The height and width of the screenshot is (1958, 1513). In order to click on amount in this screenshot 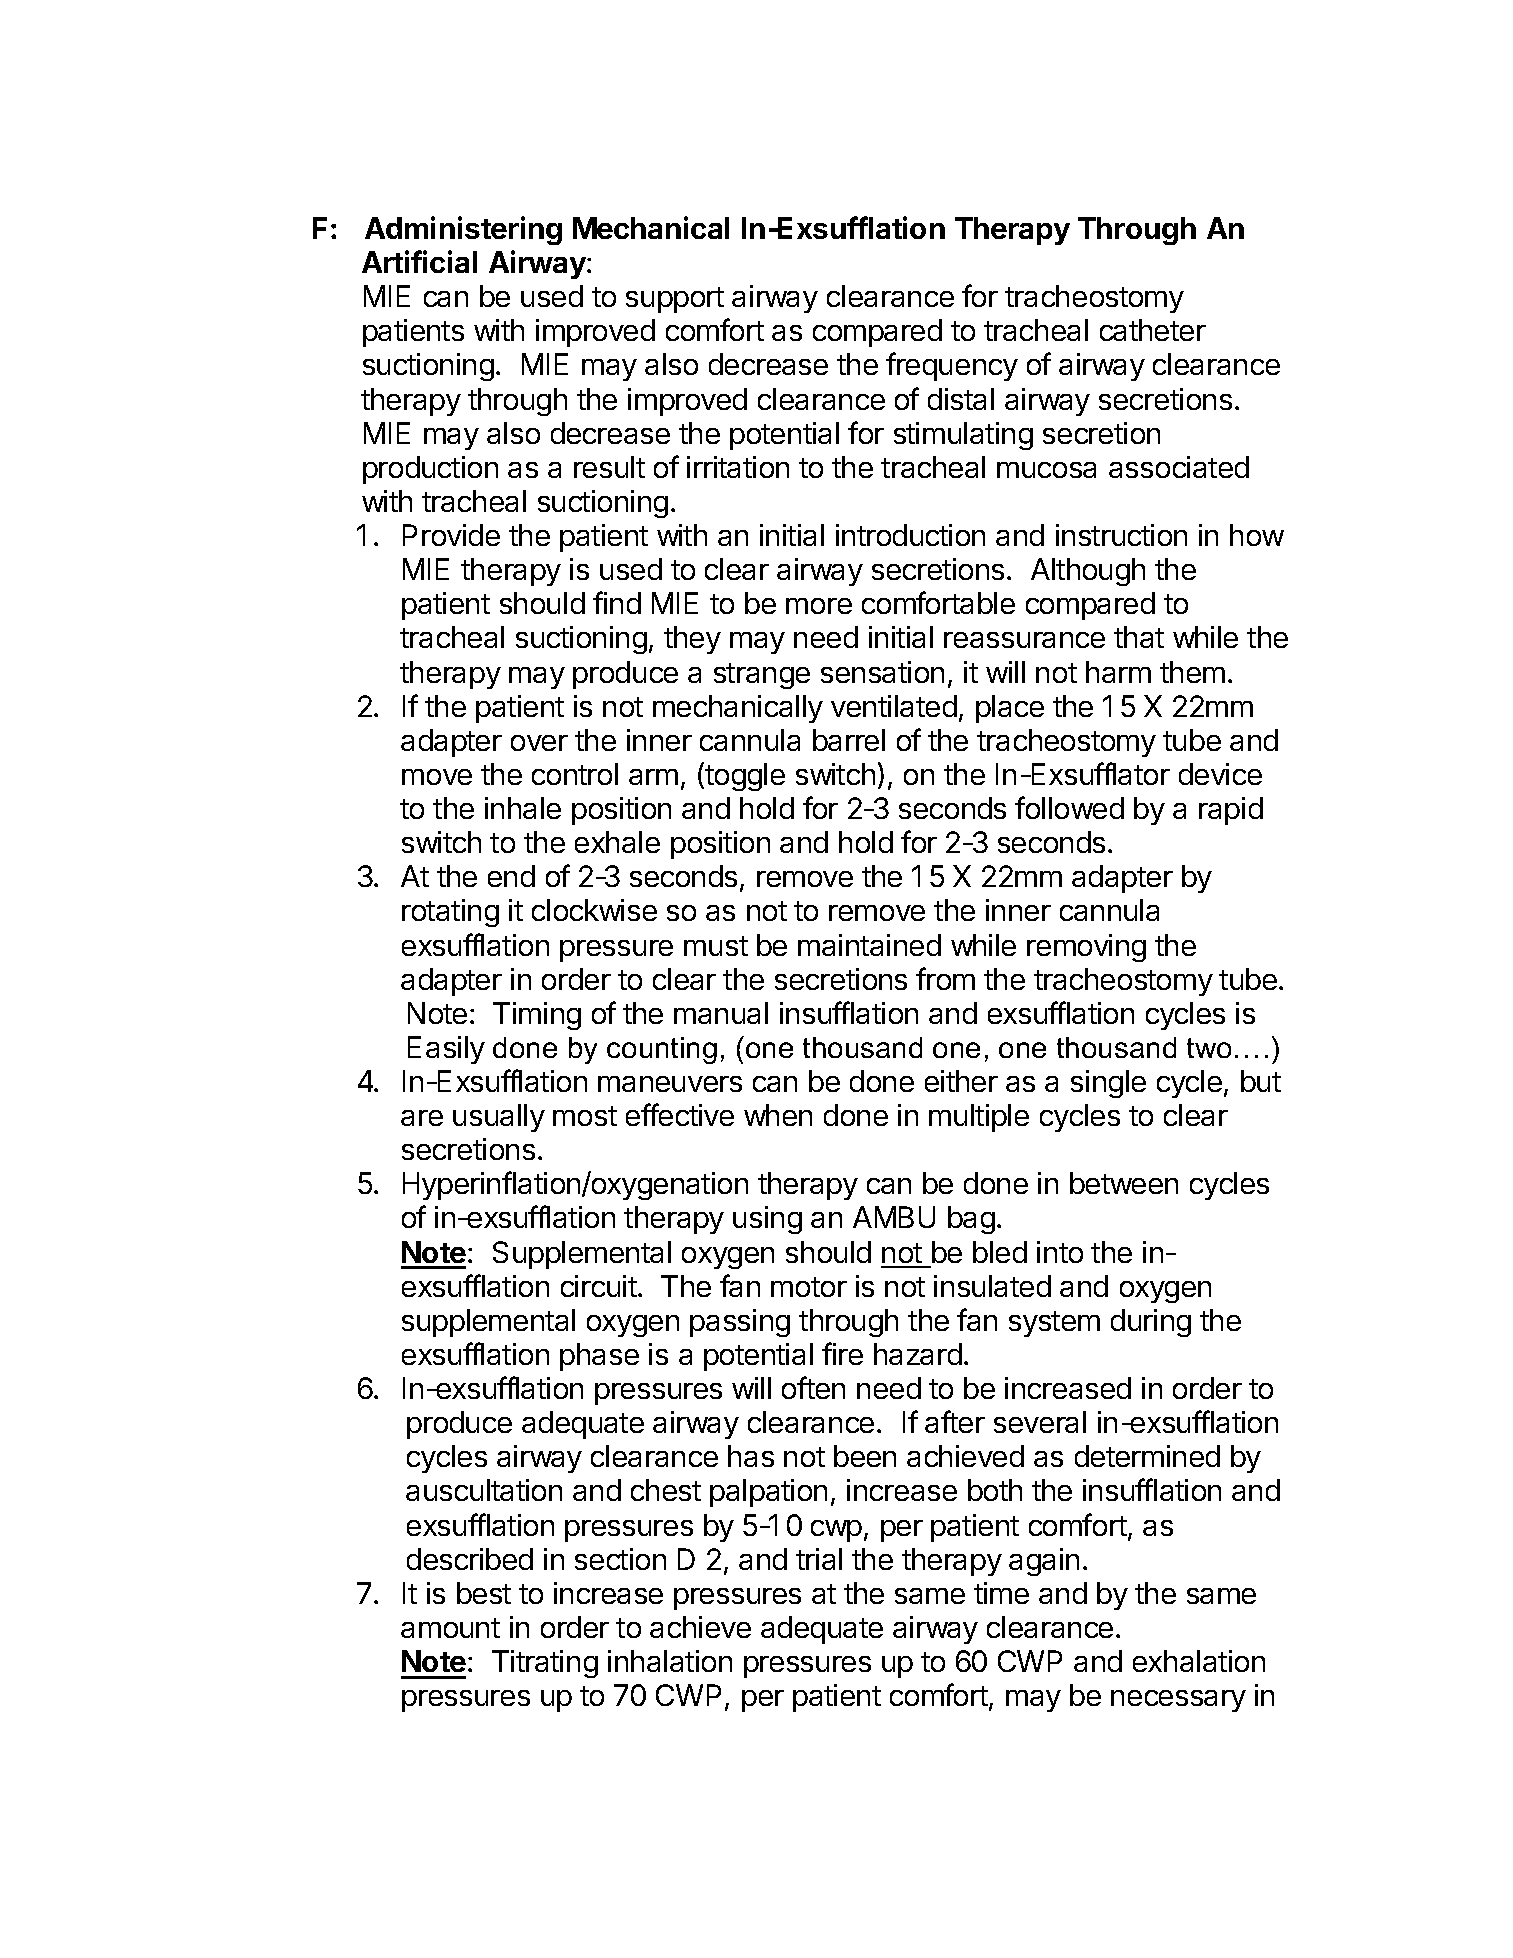, I will do `click(450, 1628)`.
